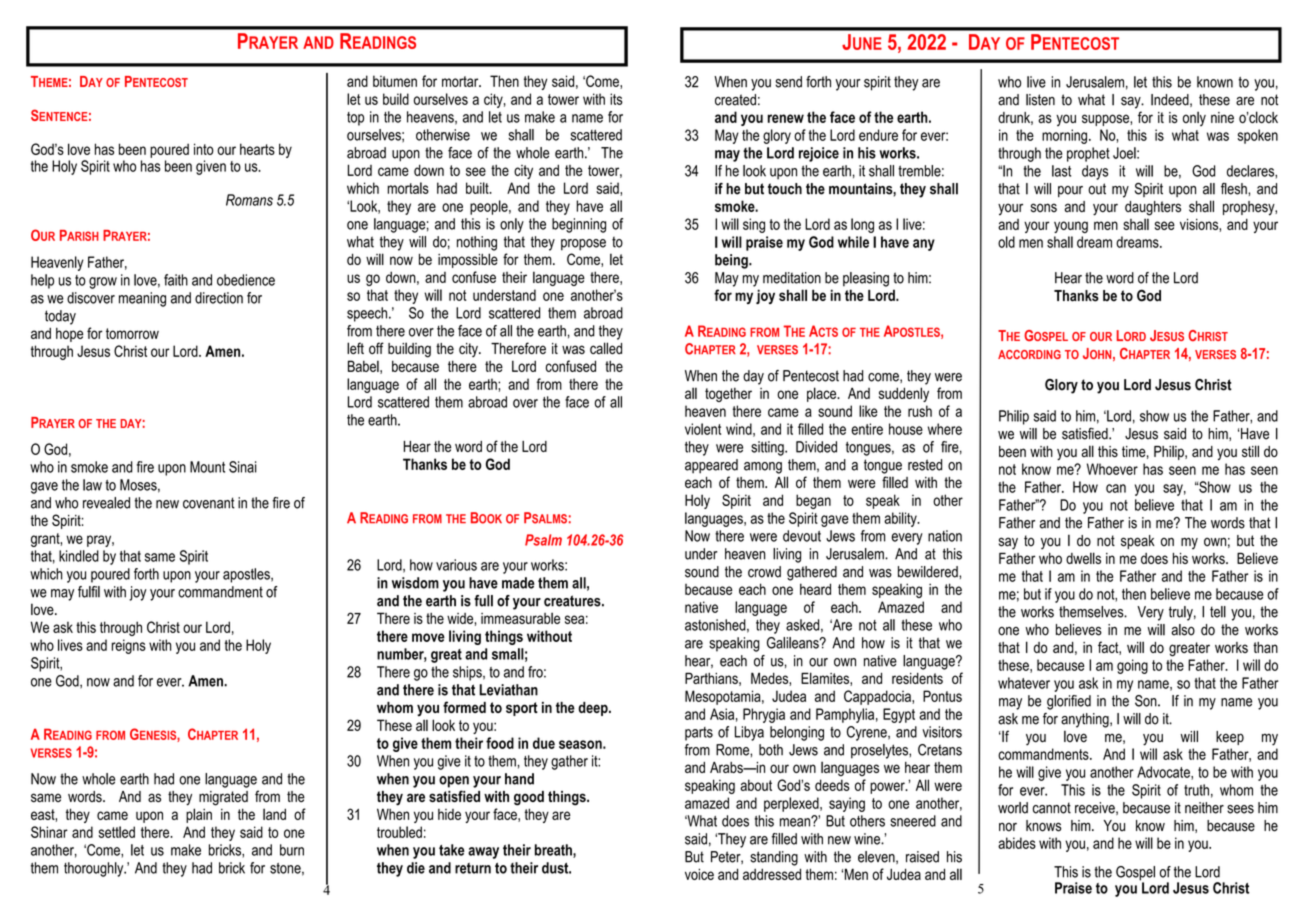 The width and height of the screenshot is (1308, 924). What do you see at coordinates (117, 832) in the screenshot?
I see `settled` at bounding box center [117, 832].
